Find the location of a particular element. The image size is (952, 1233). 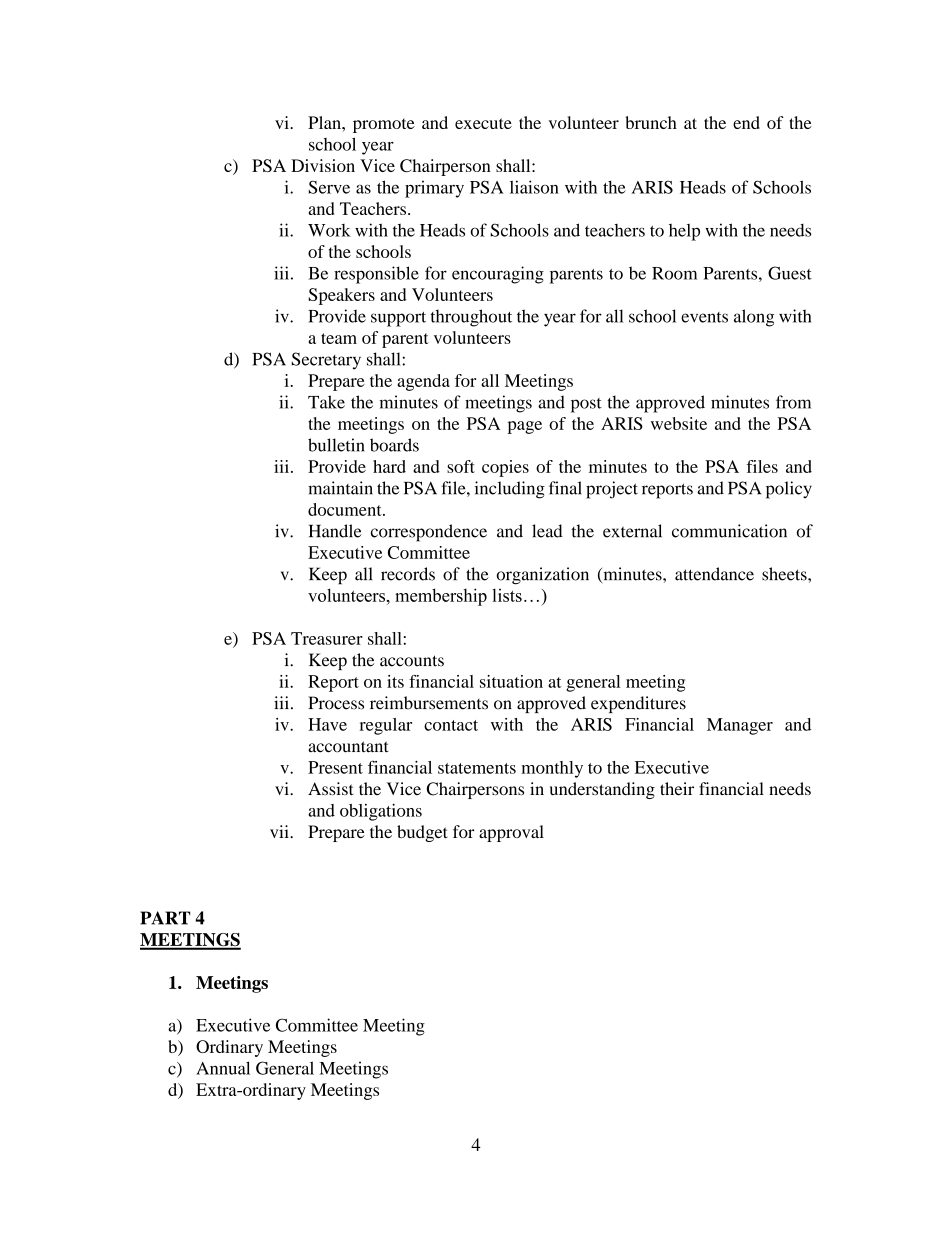

execute is located at coordinates (483, 123).
